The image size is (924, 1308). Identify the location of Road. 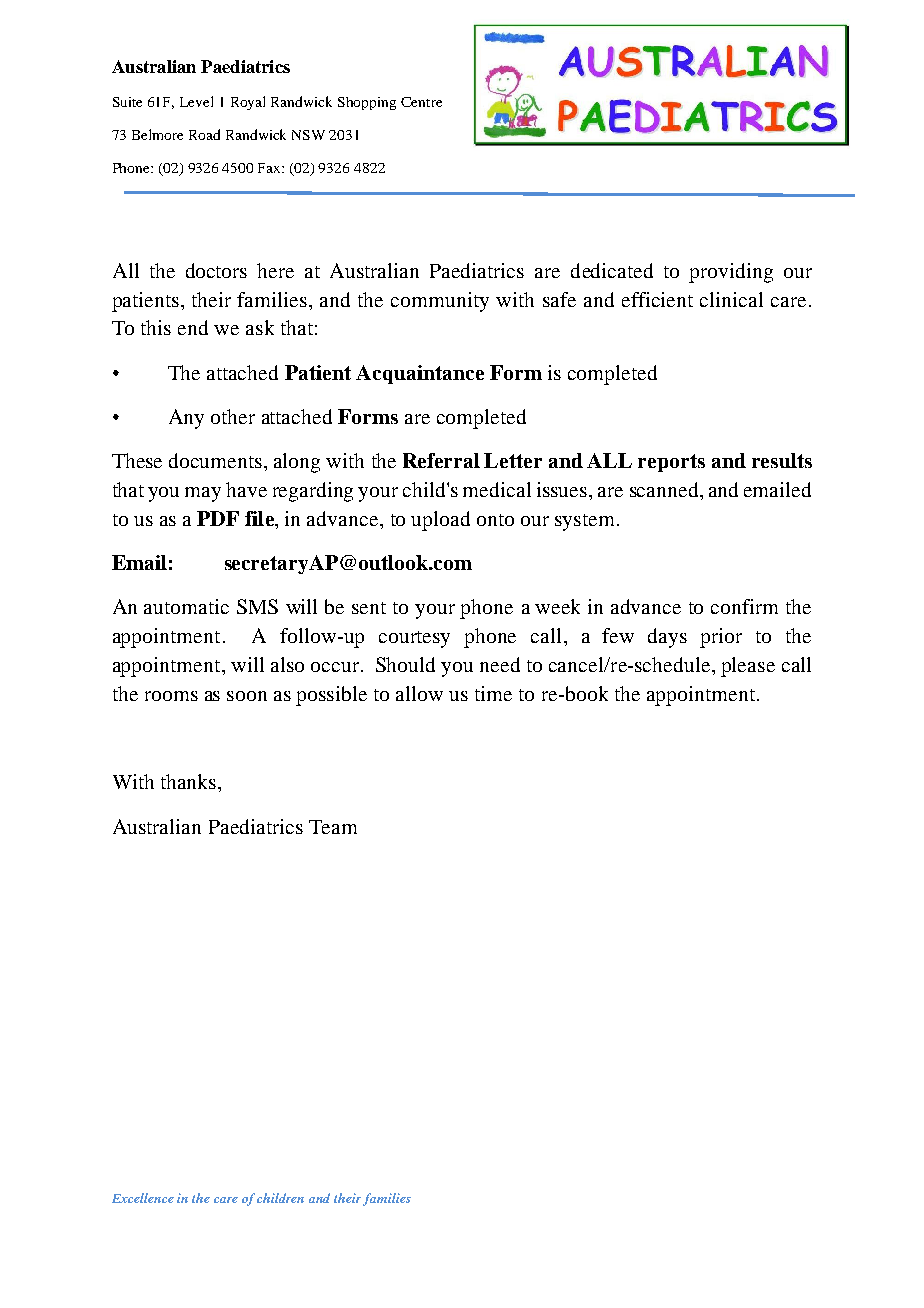
(204, 134).
